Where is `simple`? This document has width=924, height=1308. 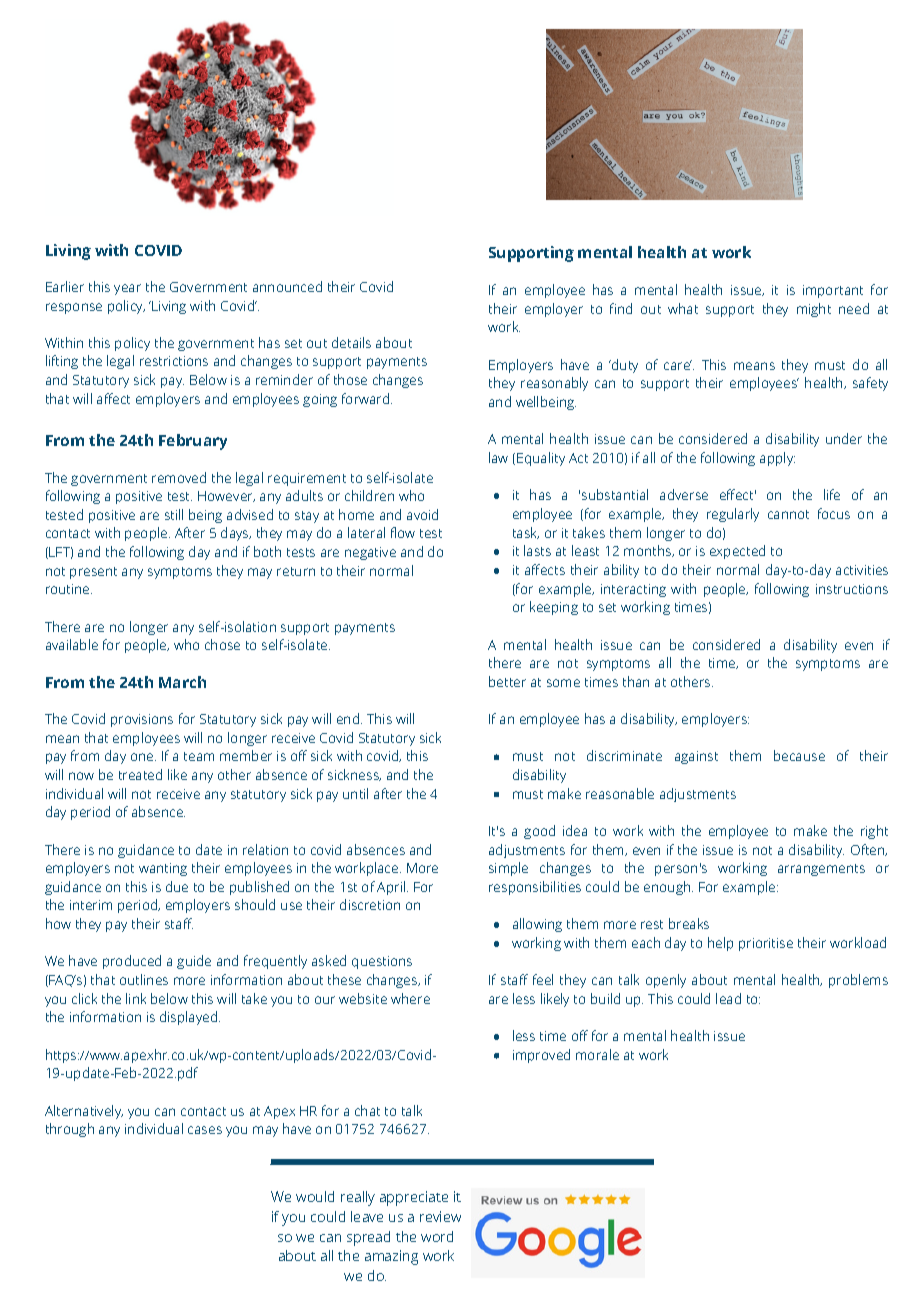
simple is located at coordinates (508, 869).
